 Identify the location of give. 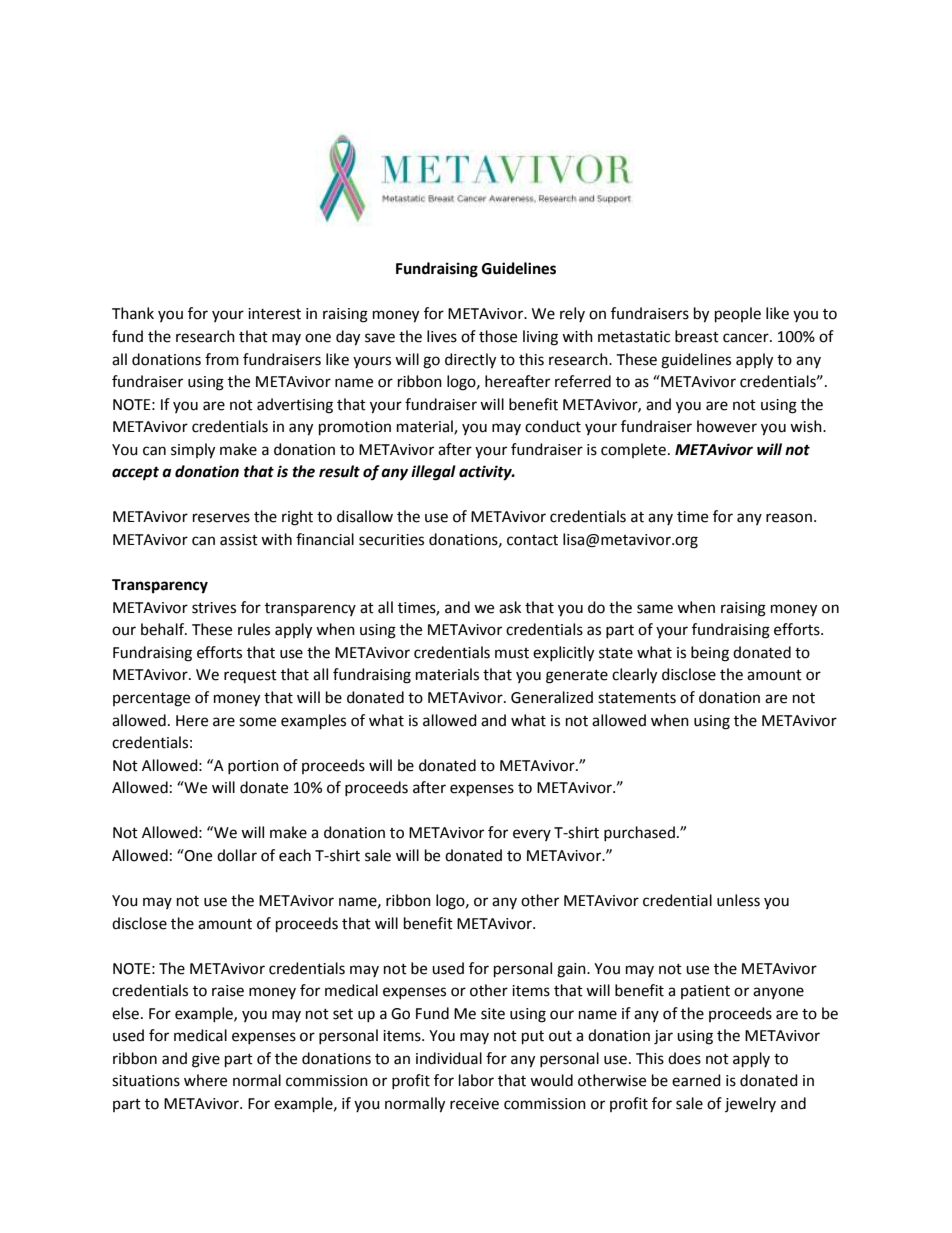
(206, 1060).
